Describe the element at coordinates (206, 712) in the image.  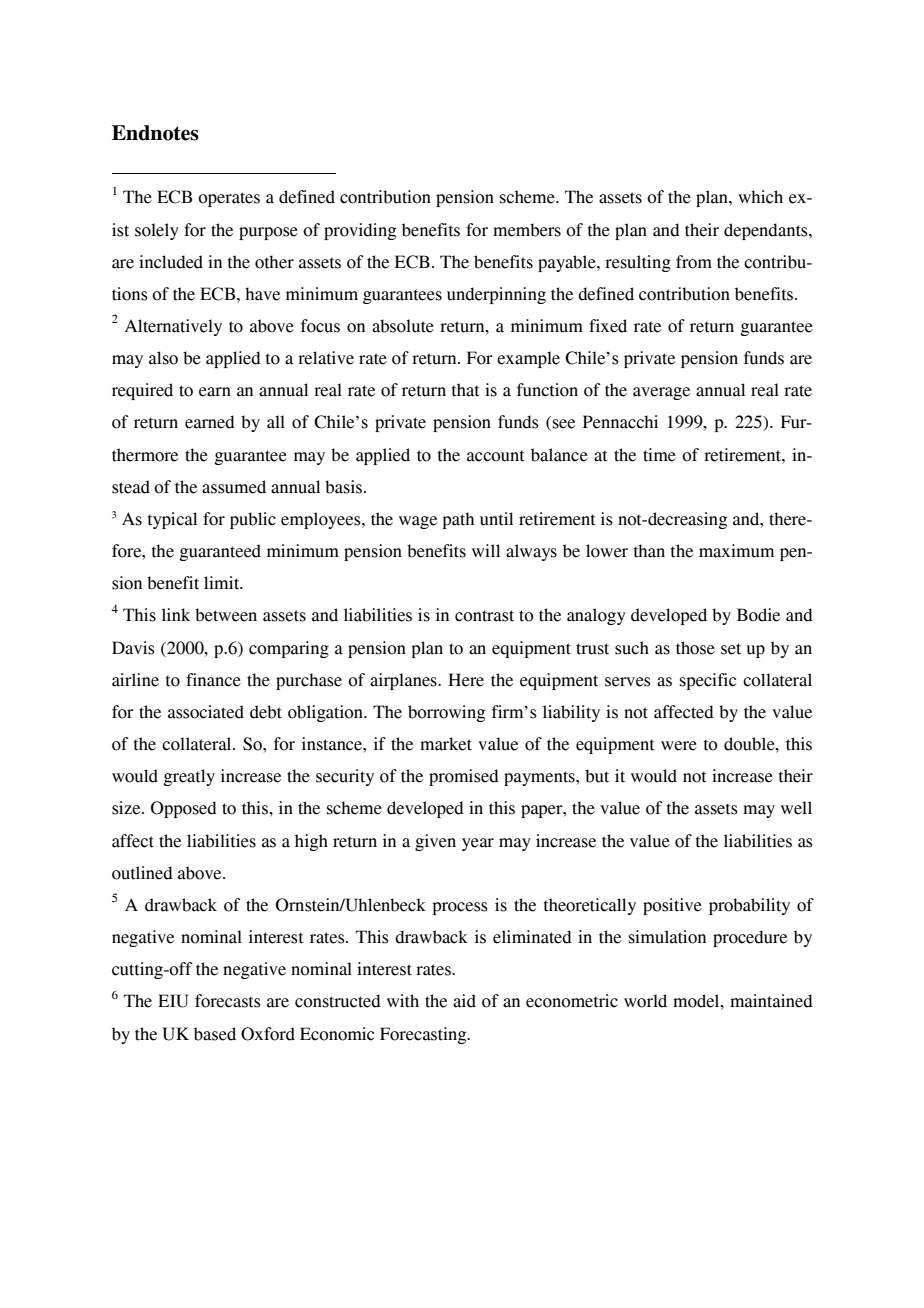
I see `associated` at that location.
